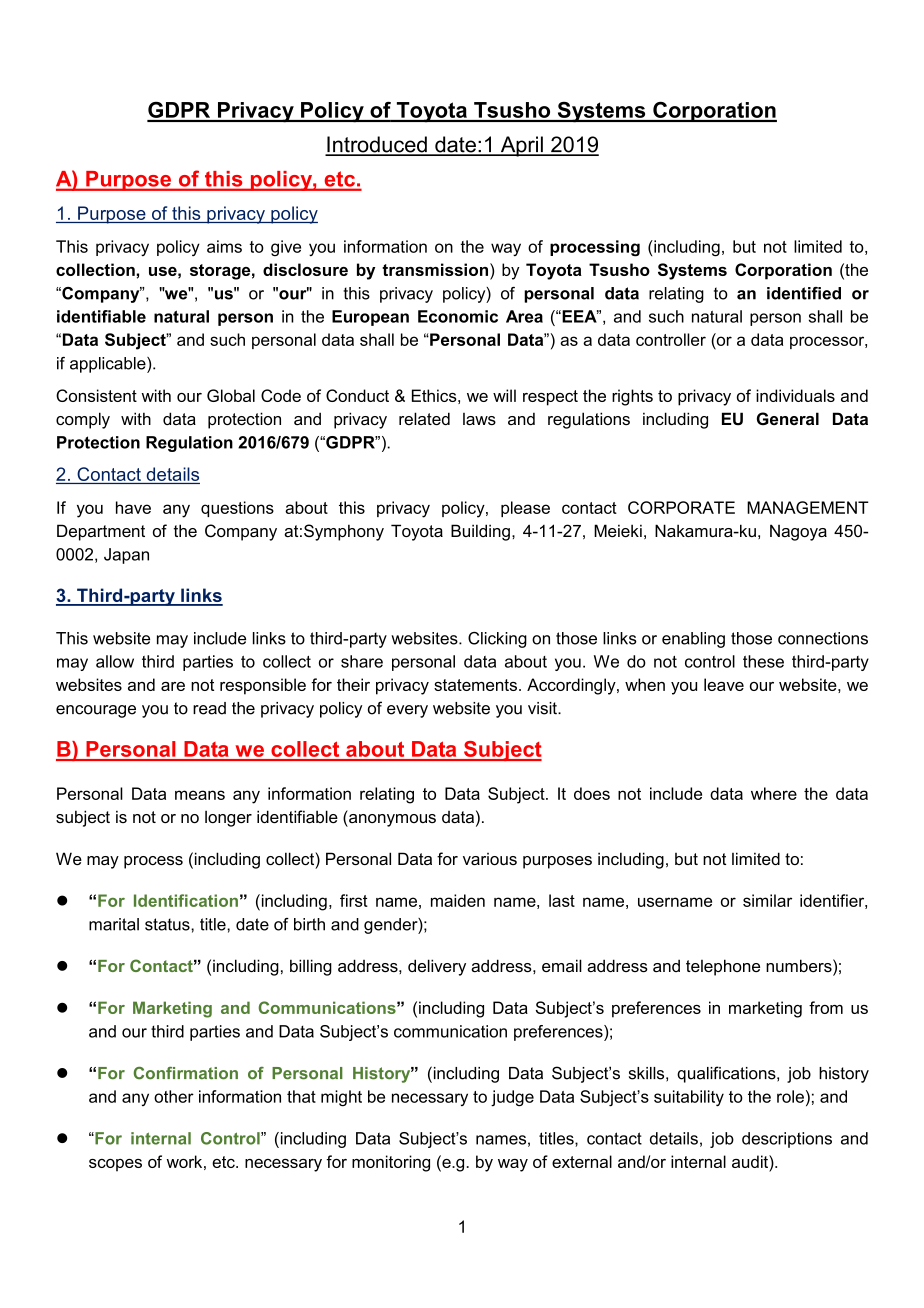 The height and width of the image is (1308, 924). Describe the element at coordinates (763, 661) in the image. I see `these` at that location.
